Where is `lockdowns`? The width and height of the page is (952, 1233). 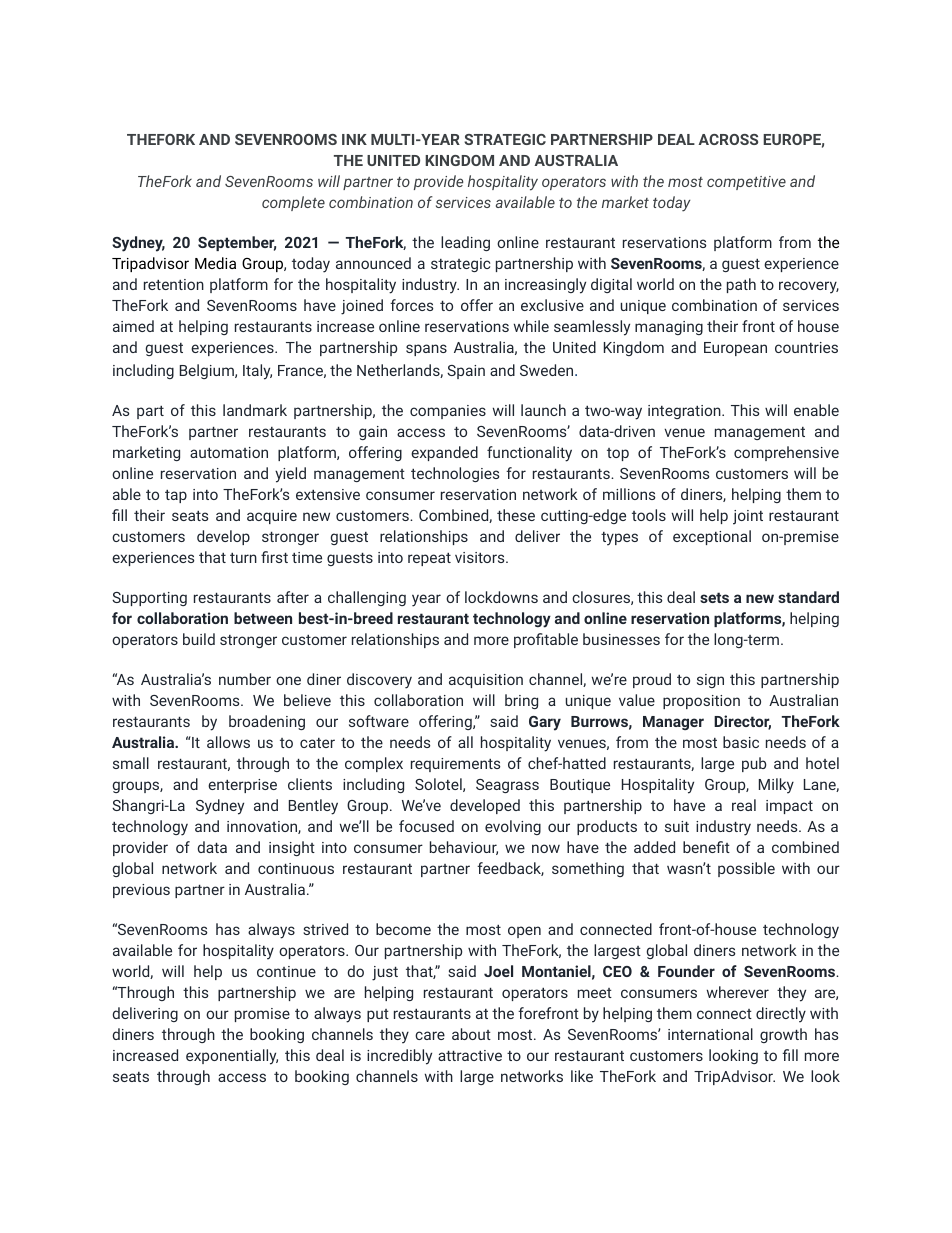
lockdowns is located at coordinates (501, 597).
